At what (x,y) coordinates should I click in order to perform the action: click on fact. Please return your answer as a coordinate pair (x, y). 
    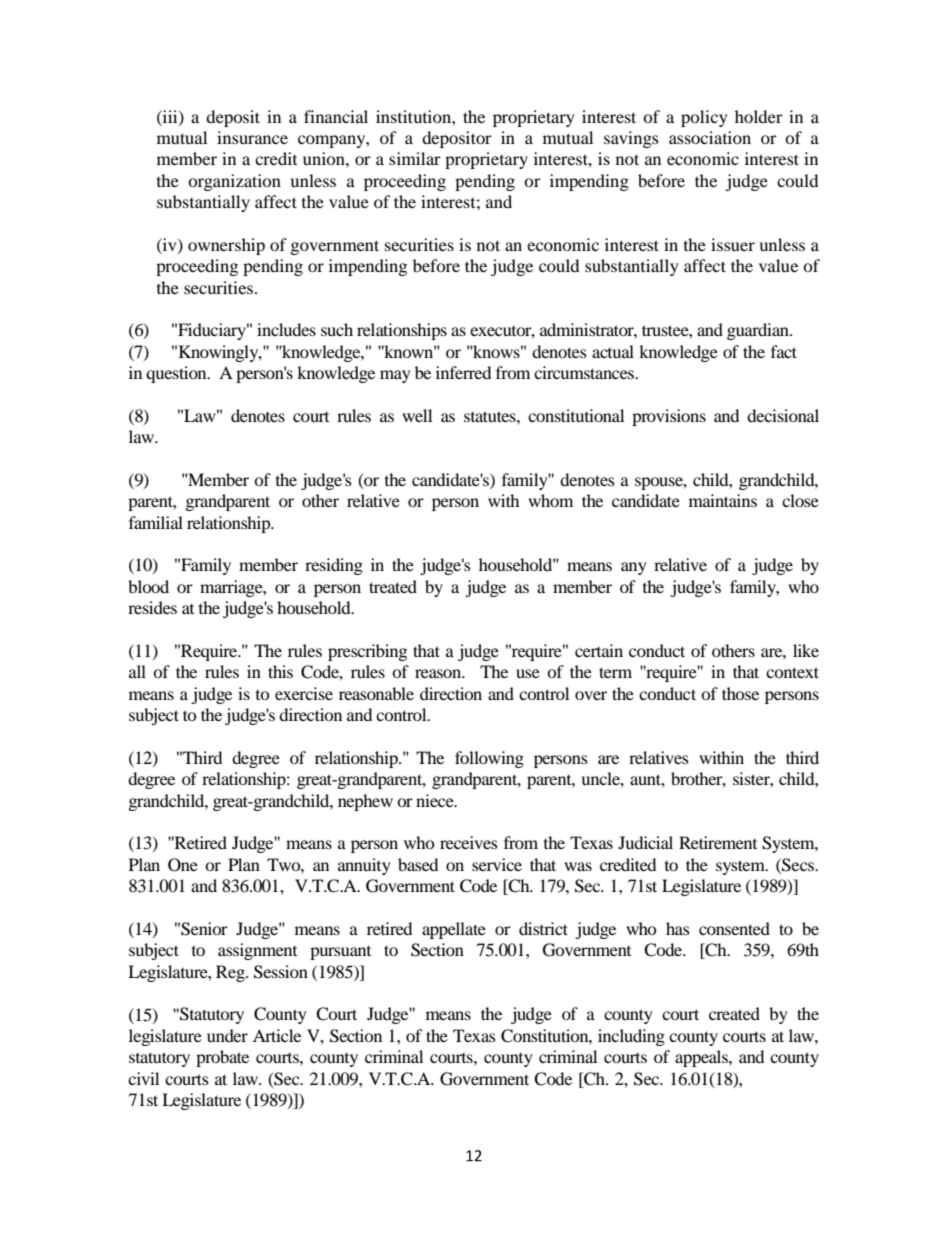
    Looking at the image, I should click on (784, 351).
